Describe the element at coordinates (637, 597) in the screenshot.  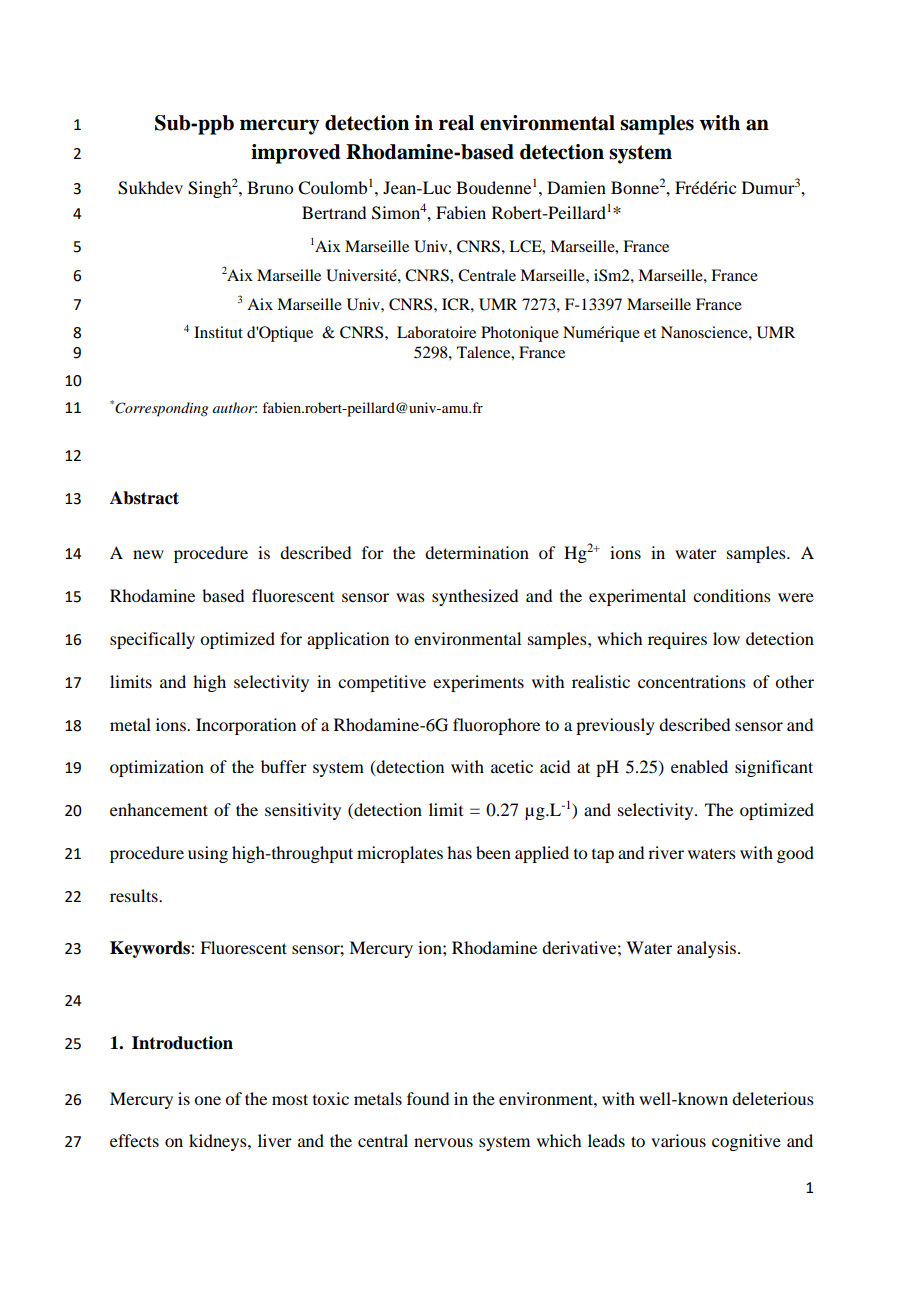
I see `experimental` at that location.
